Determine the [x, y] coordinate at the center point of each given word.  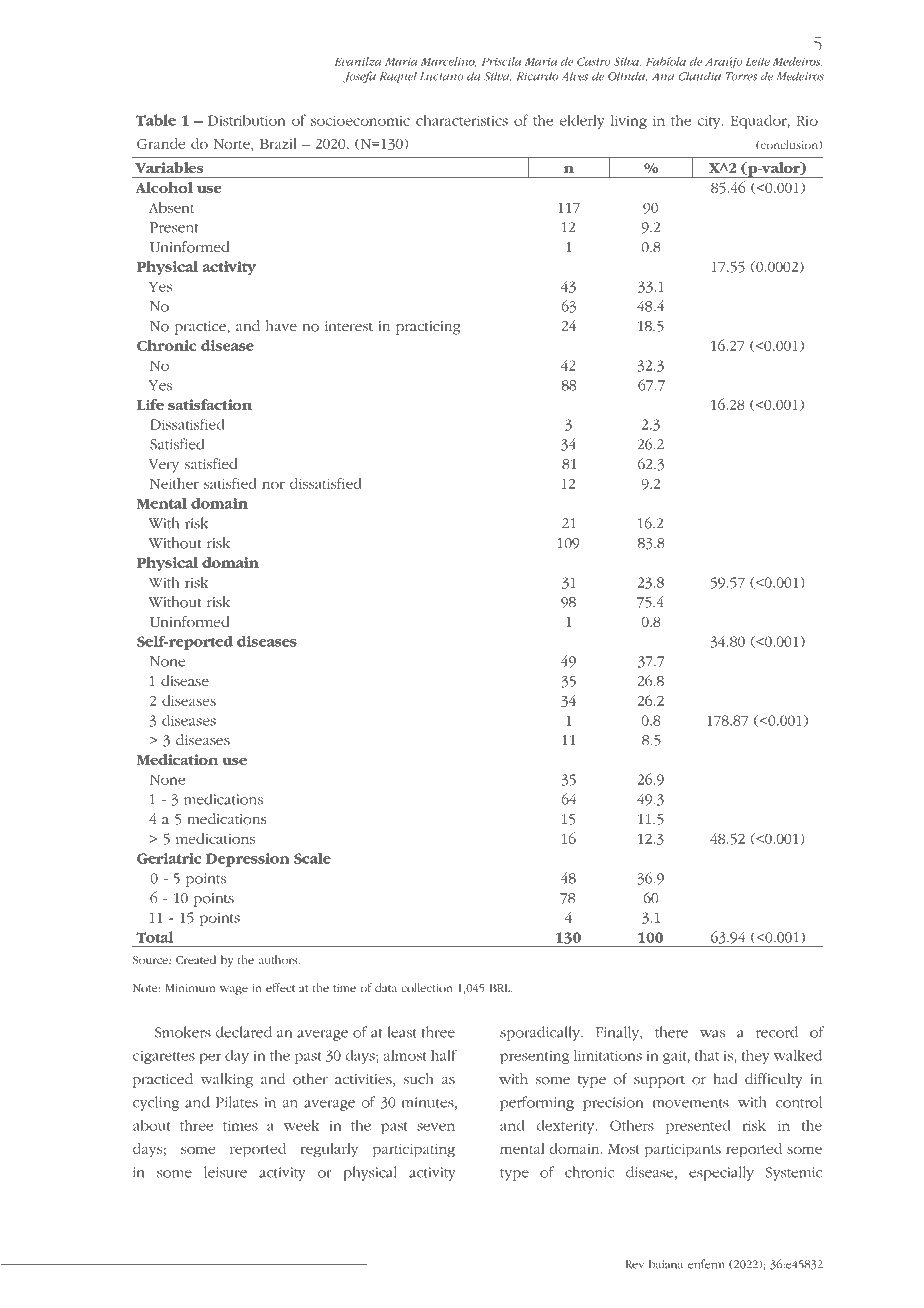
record [777, 1032]
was [712, 1034]
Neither [174, 483]
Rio [807, 120]
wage [234, 990]
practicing [428, 328]
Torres [741, 76]
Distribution [246, 120]
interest [349, 326]
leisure [225, 1172]
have [281, 325]
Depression [248, 860]
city [710, 122]
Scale [312, 858]
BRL [500, 988]
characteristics [462, 120]
